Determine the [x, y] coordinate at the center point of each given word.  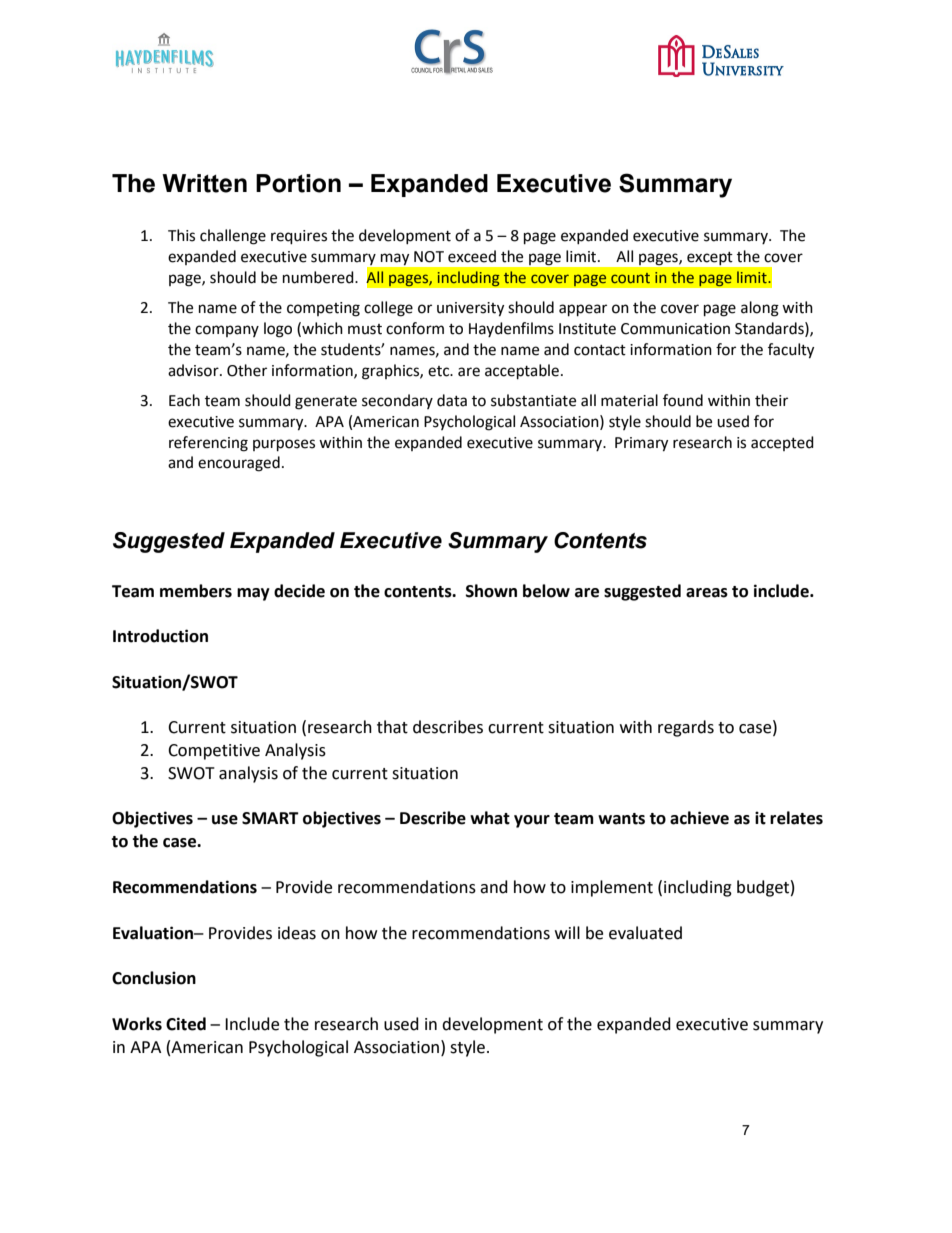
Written [204, 183]
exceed [472, 256]
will [567, 932]
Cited [186, 1024]
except [709, 258]
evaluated [645, 933]
